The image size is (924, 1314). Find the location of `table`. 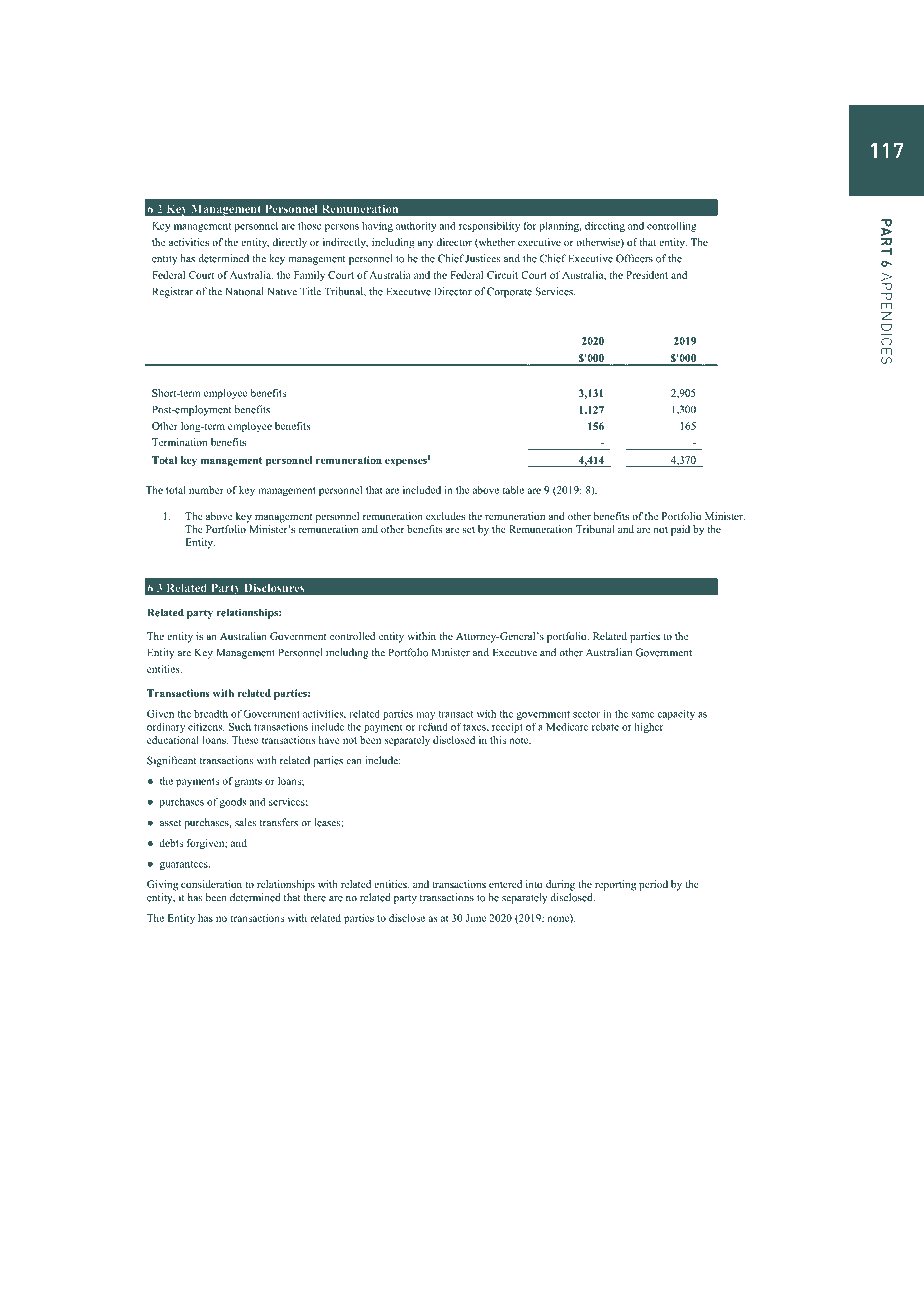

table is located at coordinates (513, 490).
